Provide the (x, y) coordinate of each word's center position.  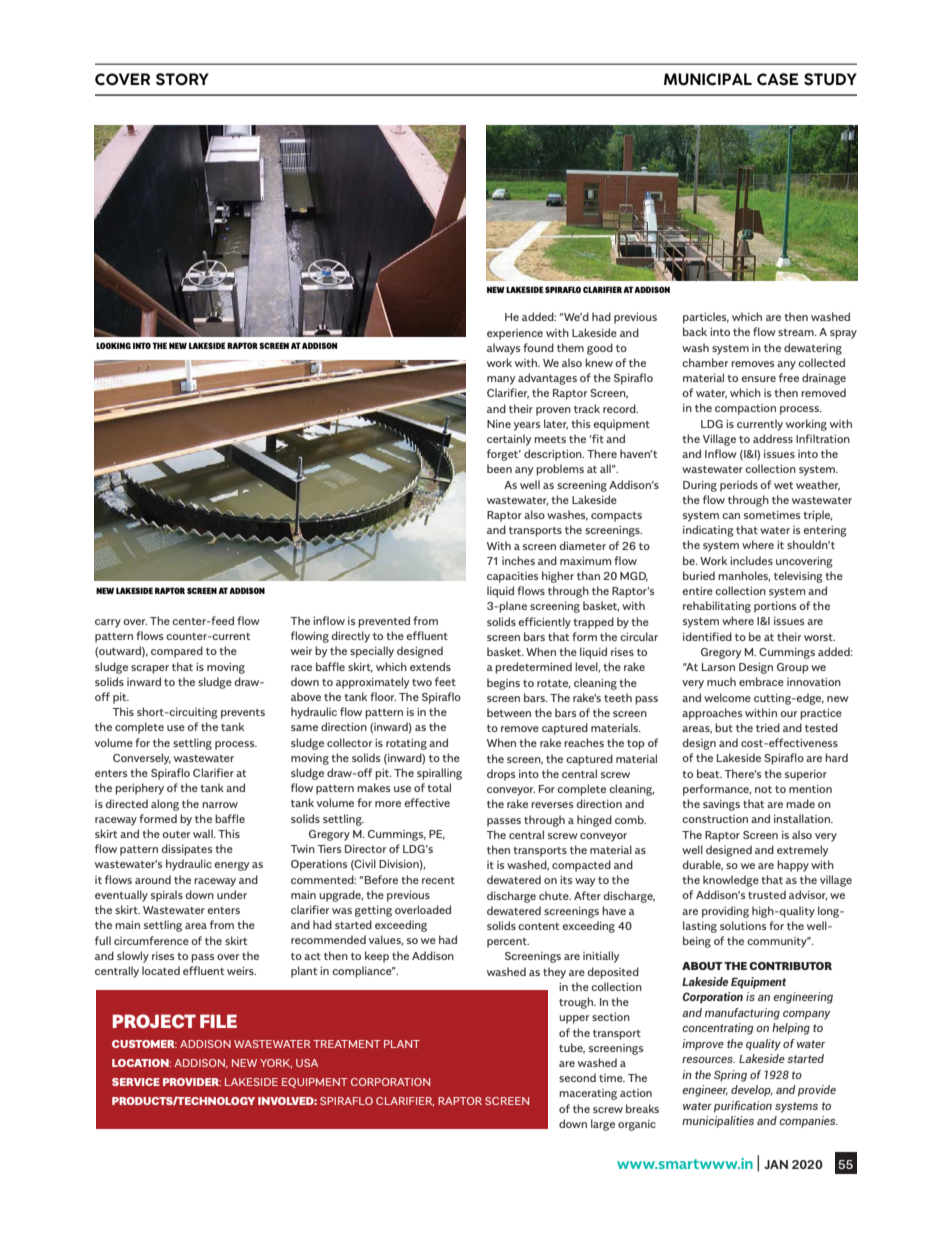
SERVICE (136, 1082)
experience (515, 334)
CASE (778, 79)
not (763, 789)
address (773, 438)
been (499, 468)
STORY (182, 79)
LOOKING (113, 345)
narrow (220, 805)
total (439, 787)
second (577, 1077)
